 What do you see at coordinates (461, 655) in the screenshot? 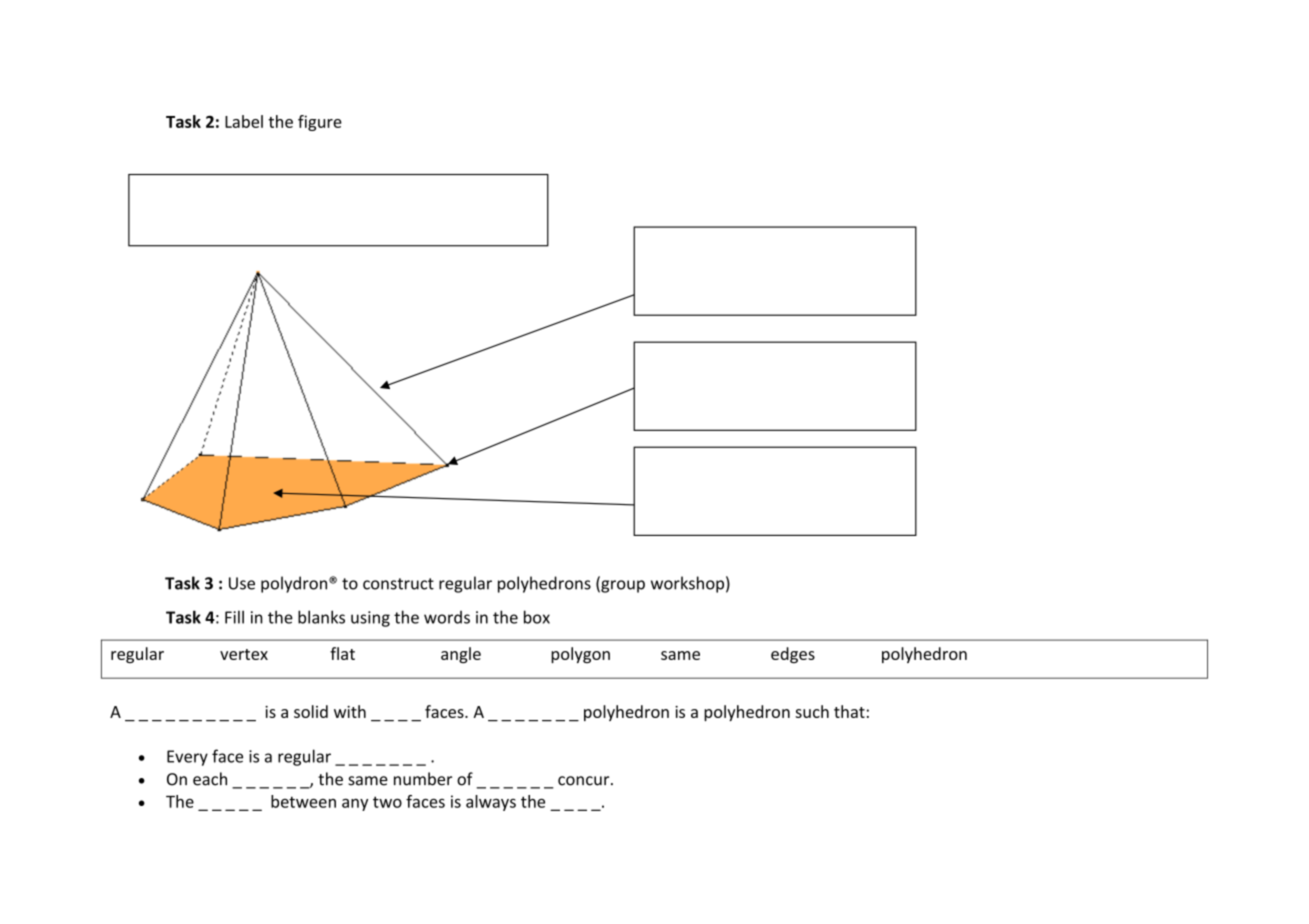
I see `angle` at bounding box center [461, 655].
